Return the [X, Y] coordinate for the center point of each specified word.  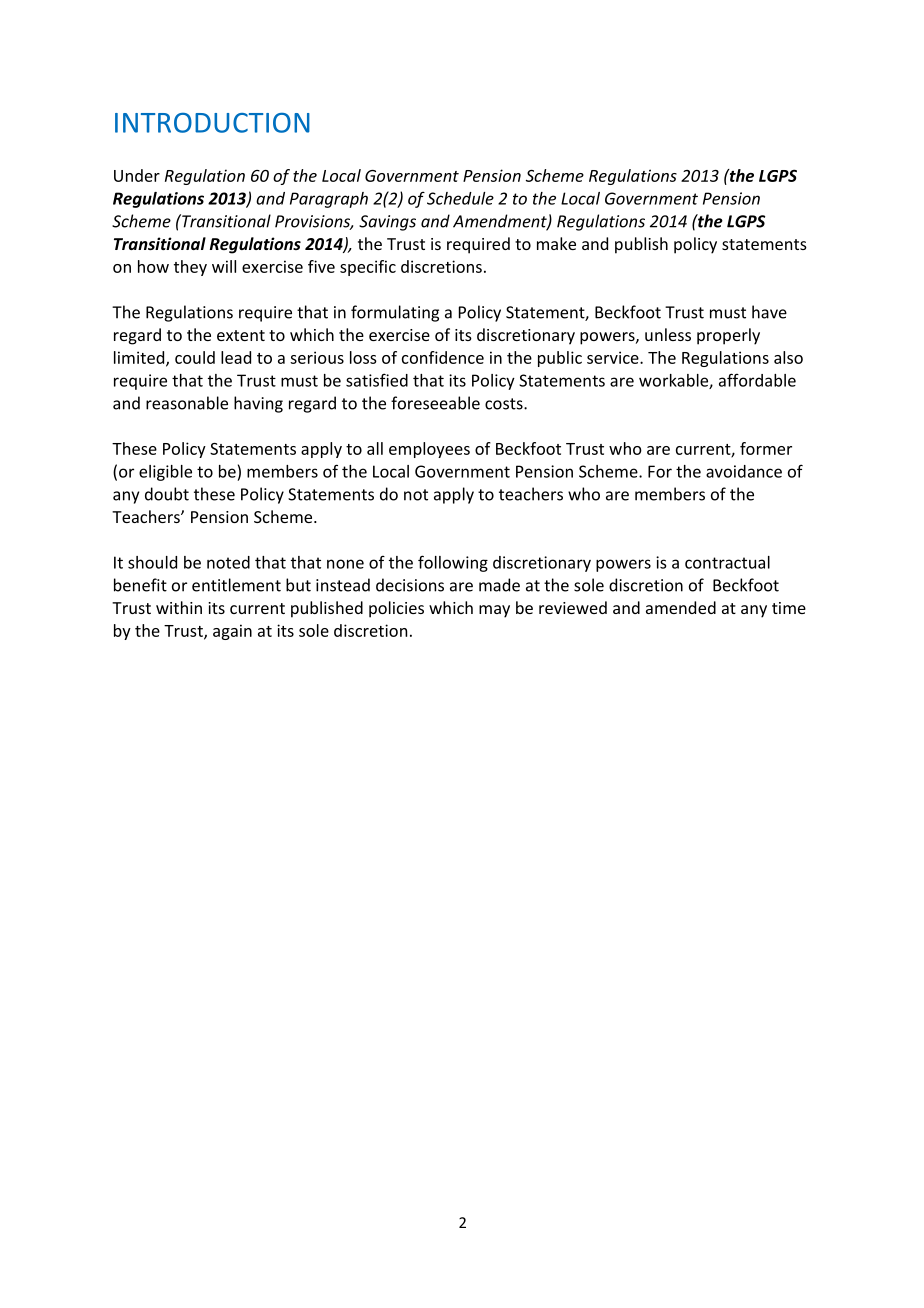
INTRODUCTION [212, 123]
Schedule [460, 198]
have [769, 312]
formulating [395, 313]
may [494, 611]
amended [681, 607]
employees [429, 450]
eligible [165, 473]
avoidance [744, 471]
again [232, 632]
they [190, 268]
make [556, 243]
